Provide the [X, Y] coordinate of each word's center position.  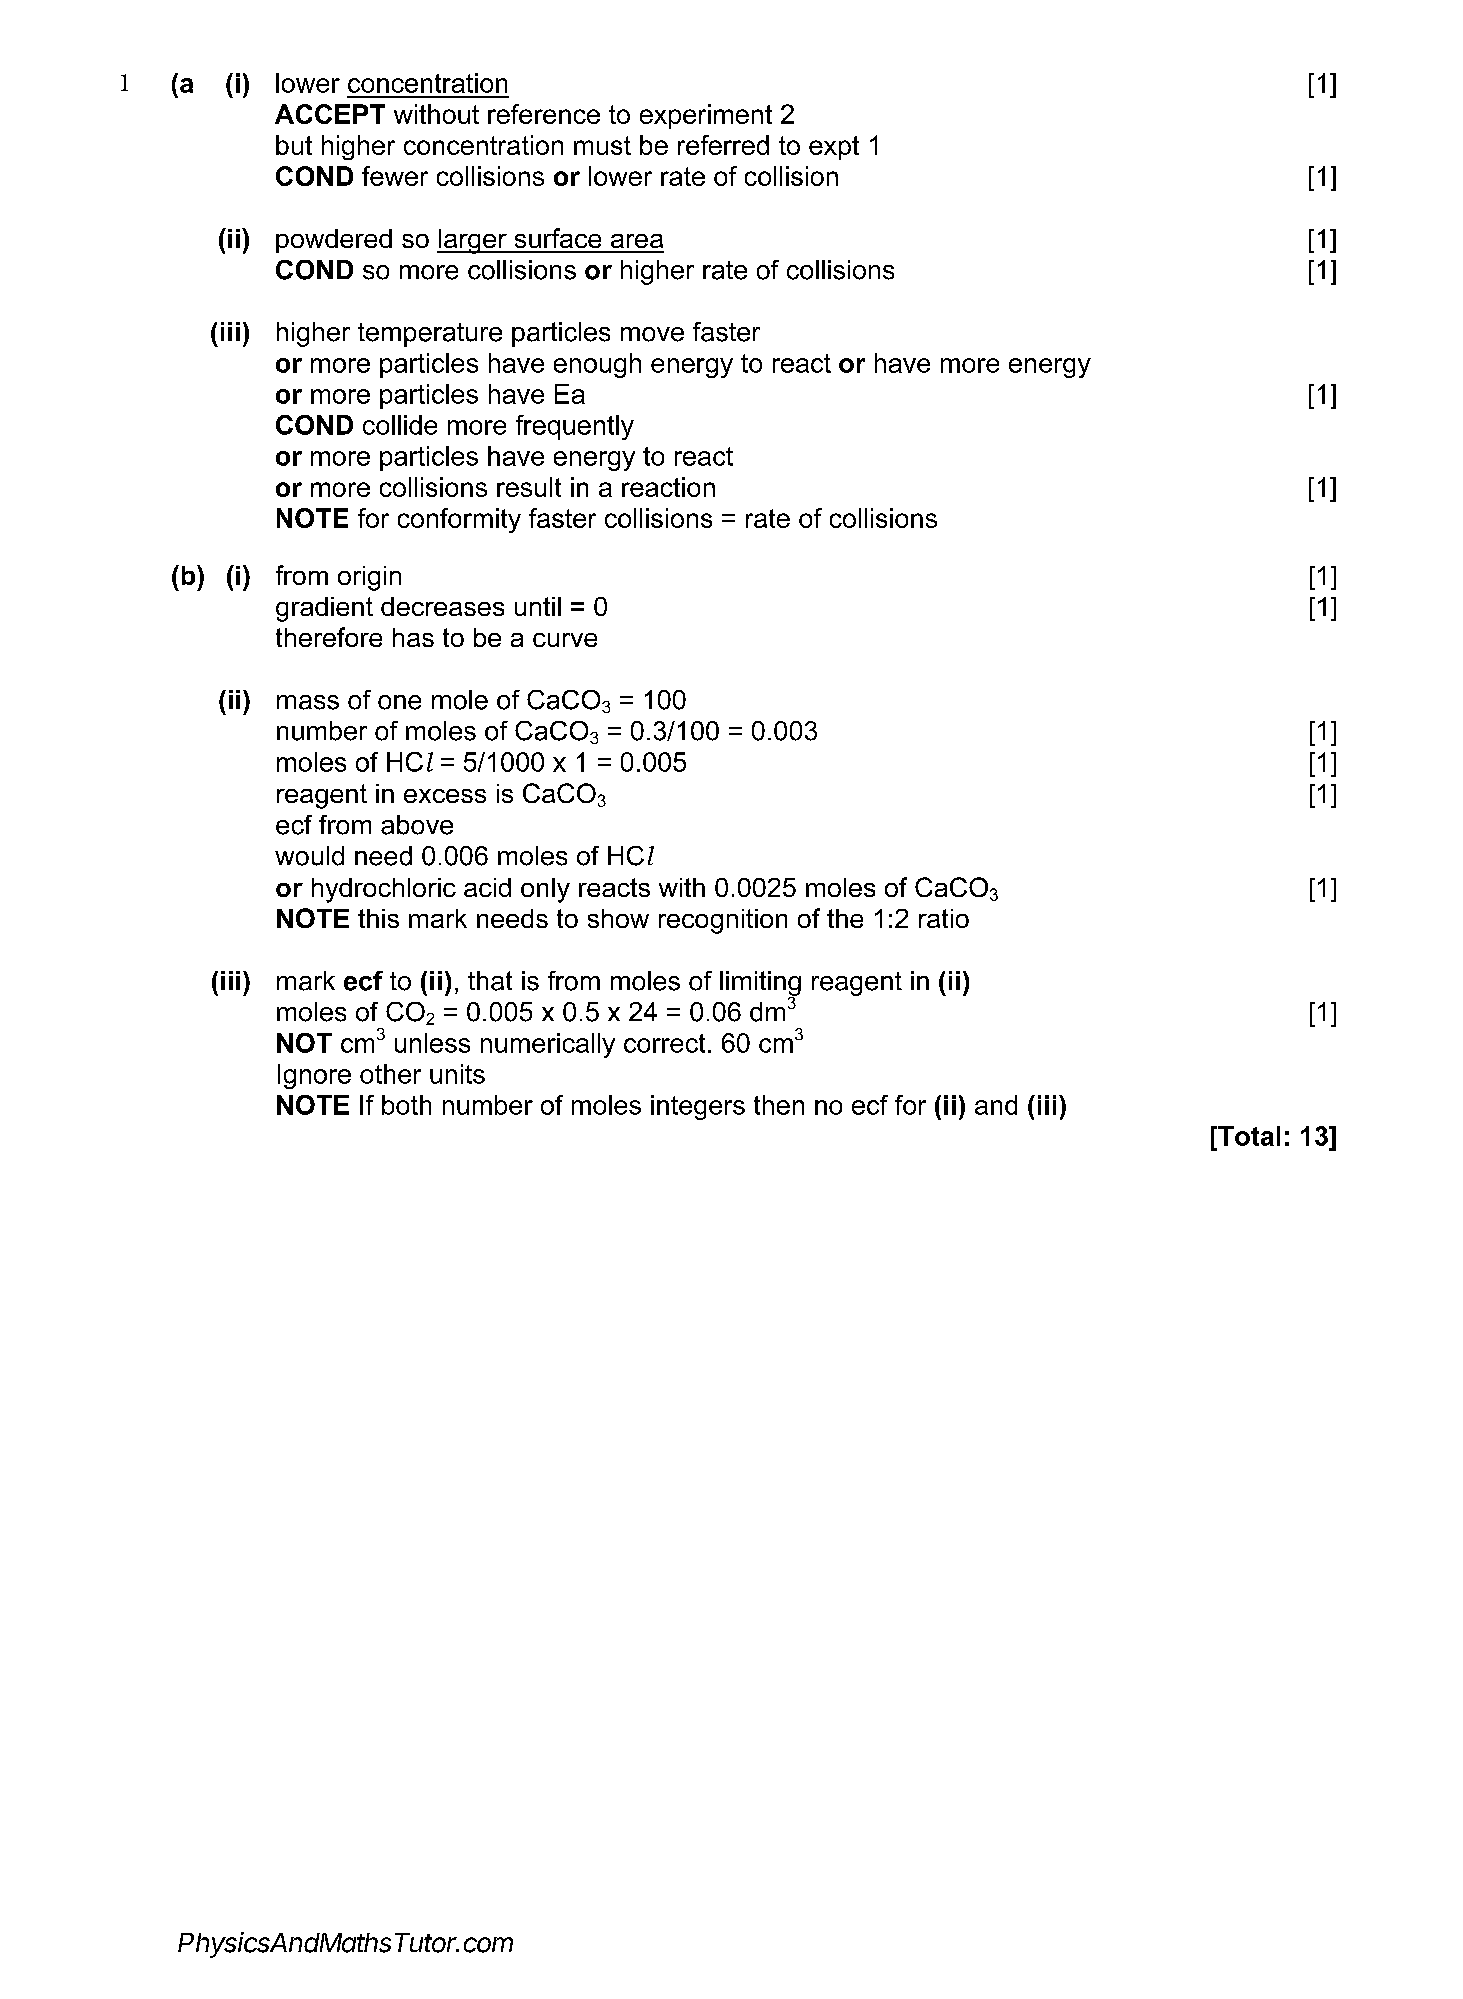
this [378, 918]
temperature [430, 335]
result [529, 487]
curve [565, 640]
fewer [395, 176]
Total [1248, 1136]
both [406, 1105]
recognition [723, 921]
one [399, 702]
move [652, 334]
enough [597, 365]
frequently [575, 427]
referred [723, 145]
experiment [706, 116]
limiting [760, 984]
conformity [459, 520]
